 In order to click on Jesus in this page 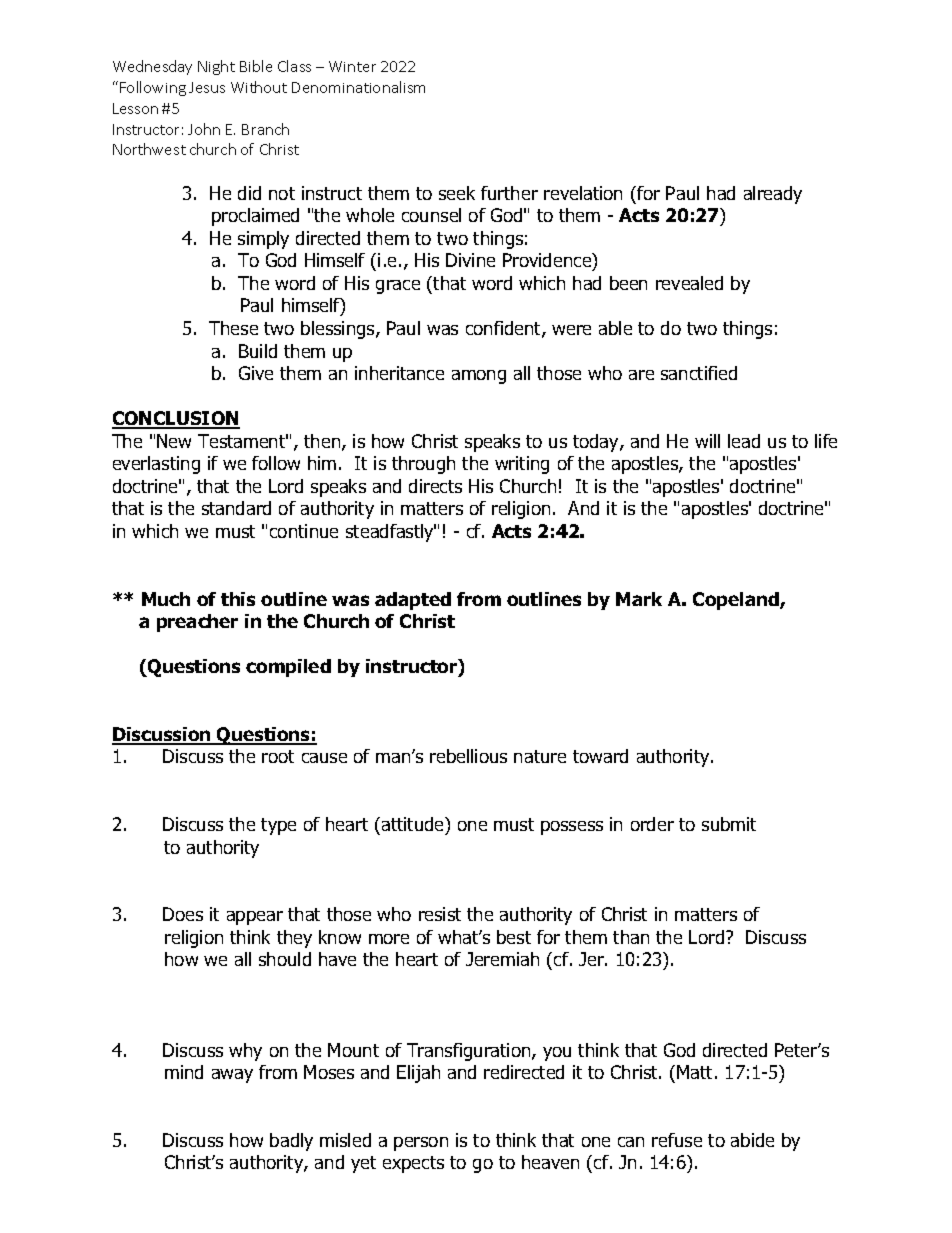, I will do `click(207, 87)`.
